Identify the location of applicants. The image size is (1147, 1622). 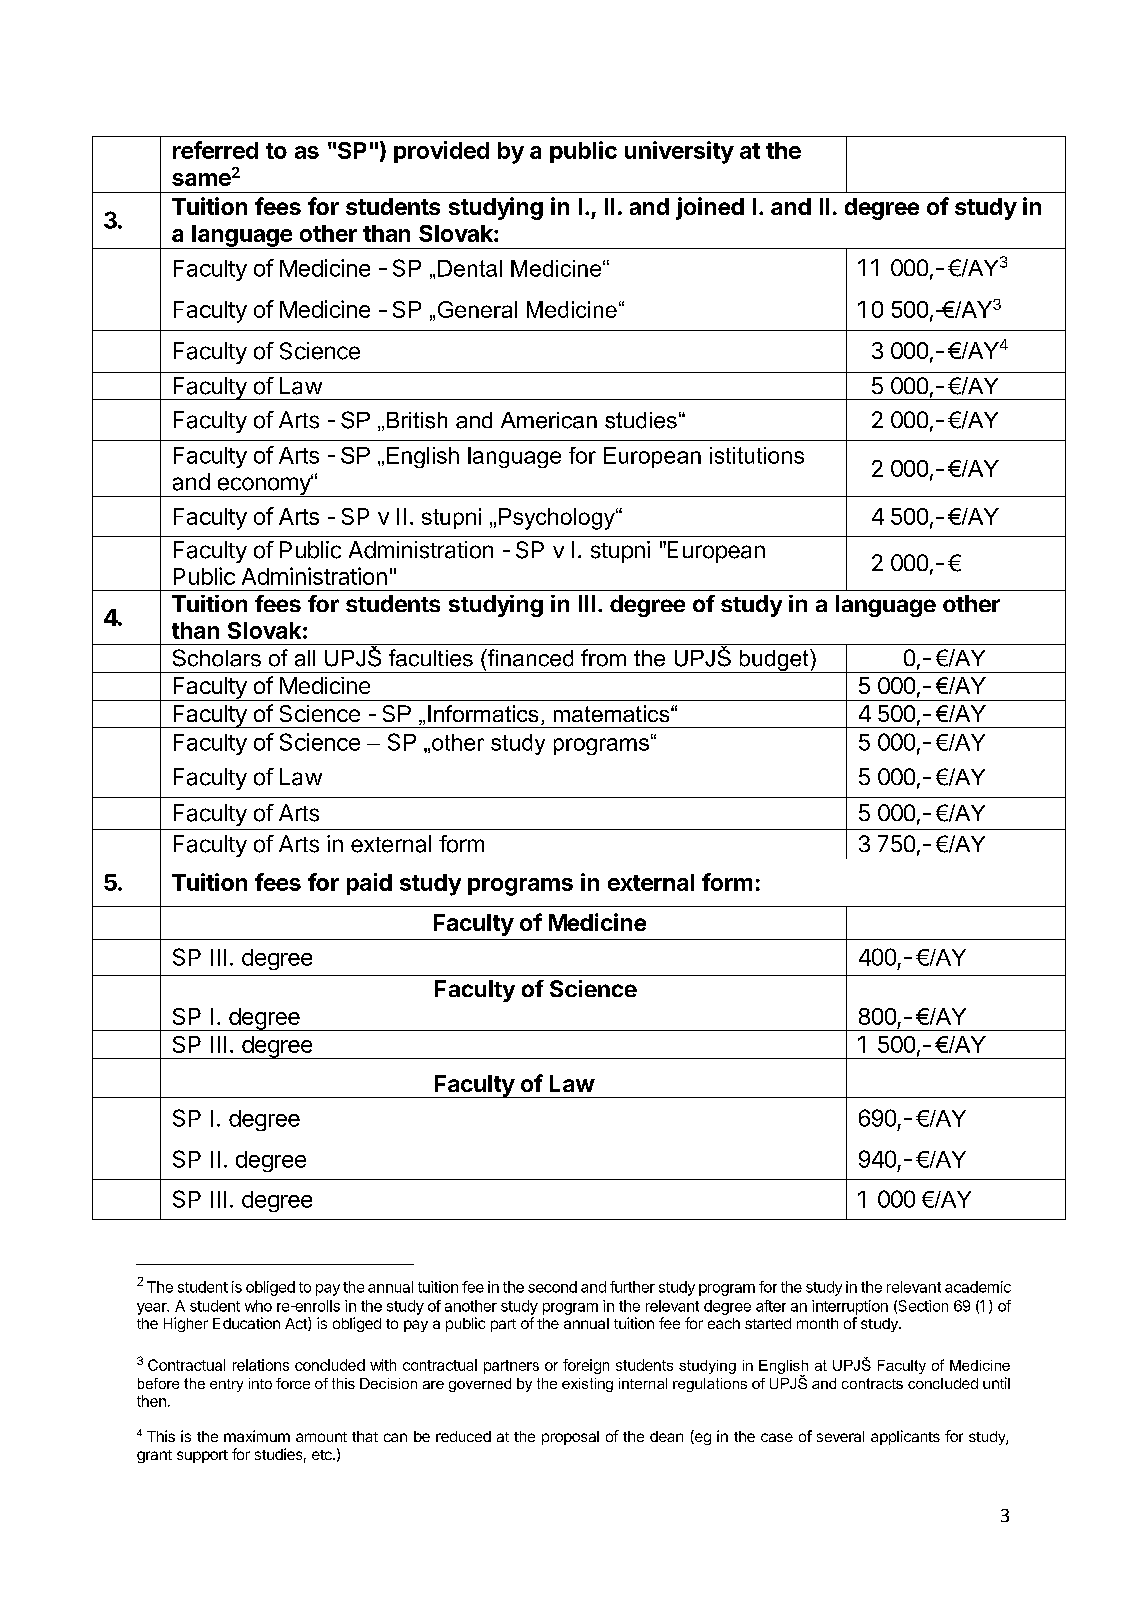
(905, 1437).
